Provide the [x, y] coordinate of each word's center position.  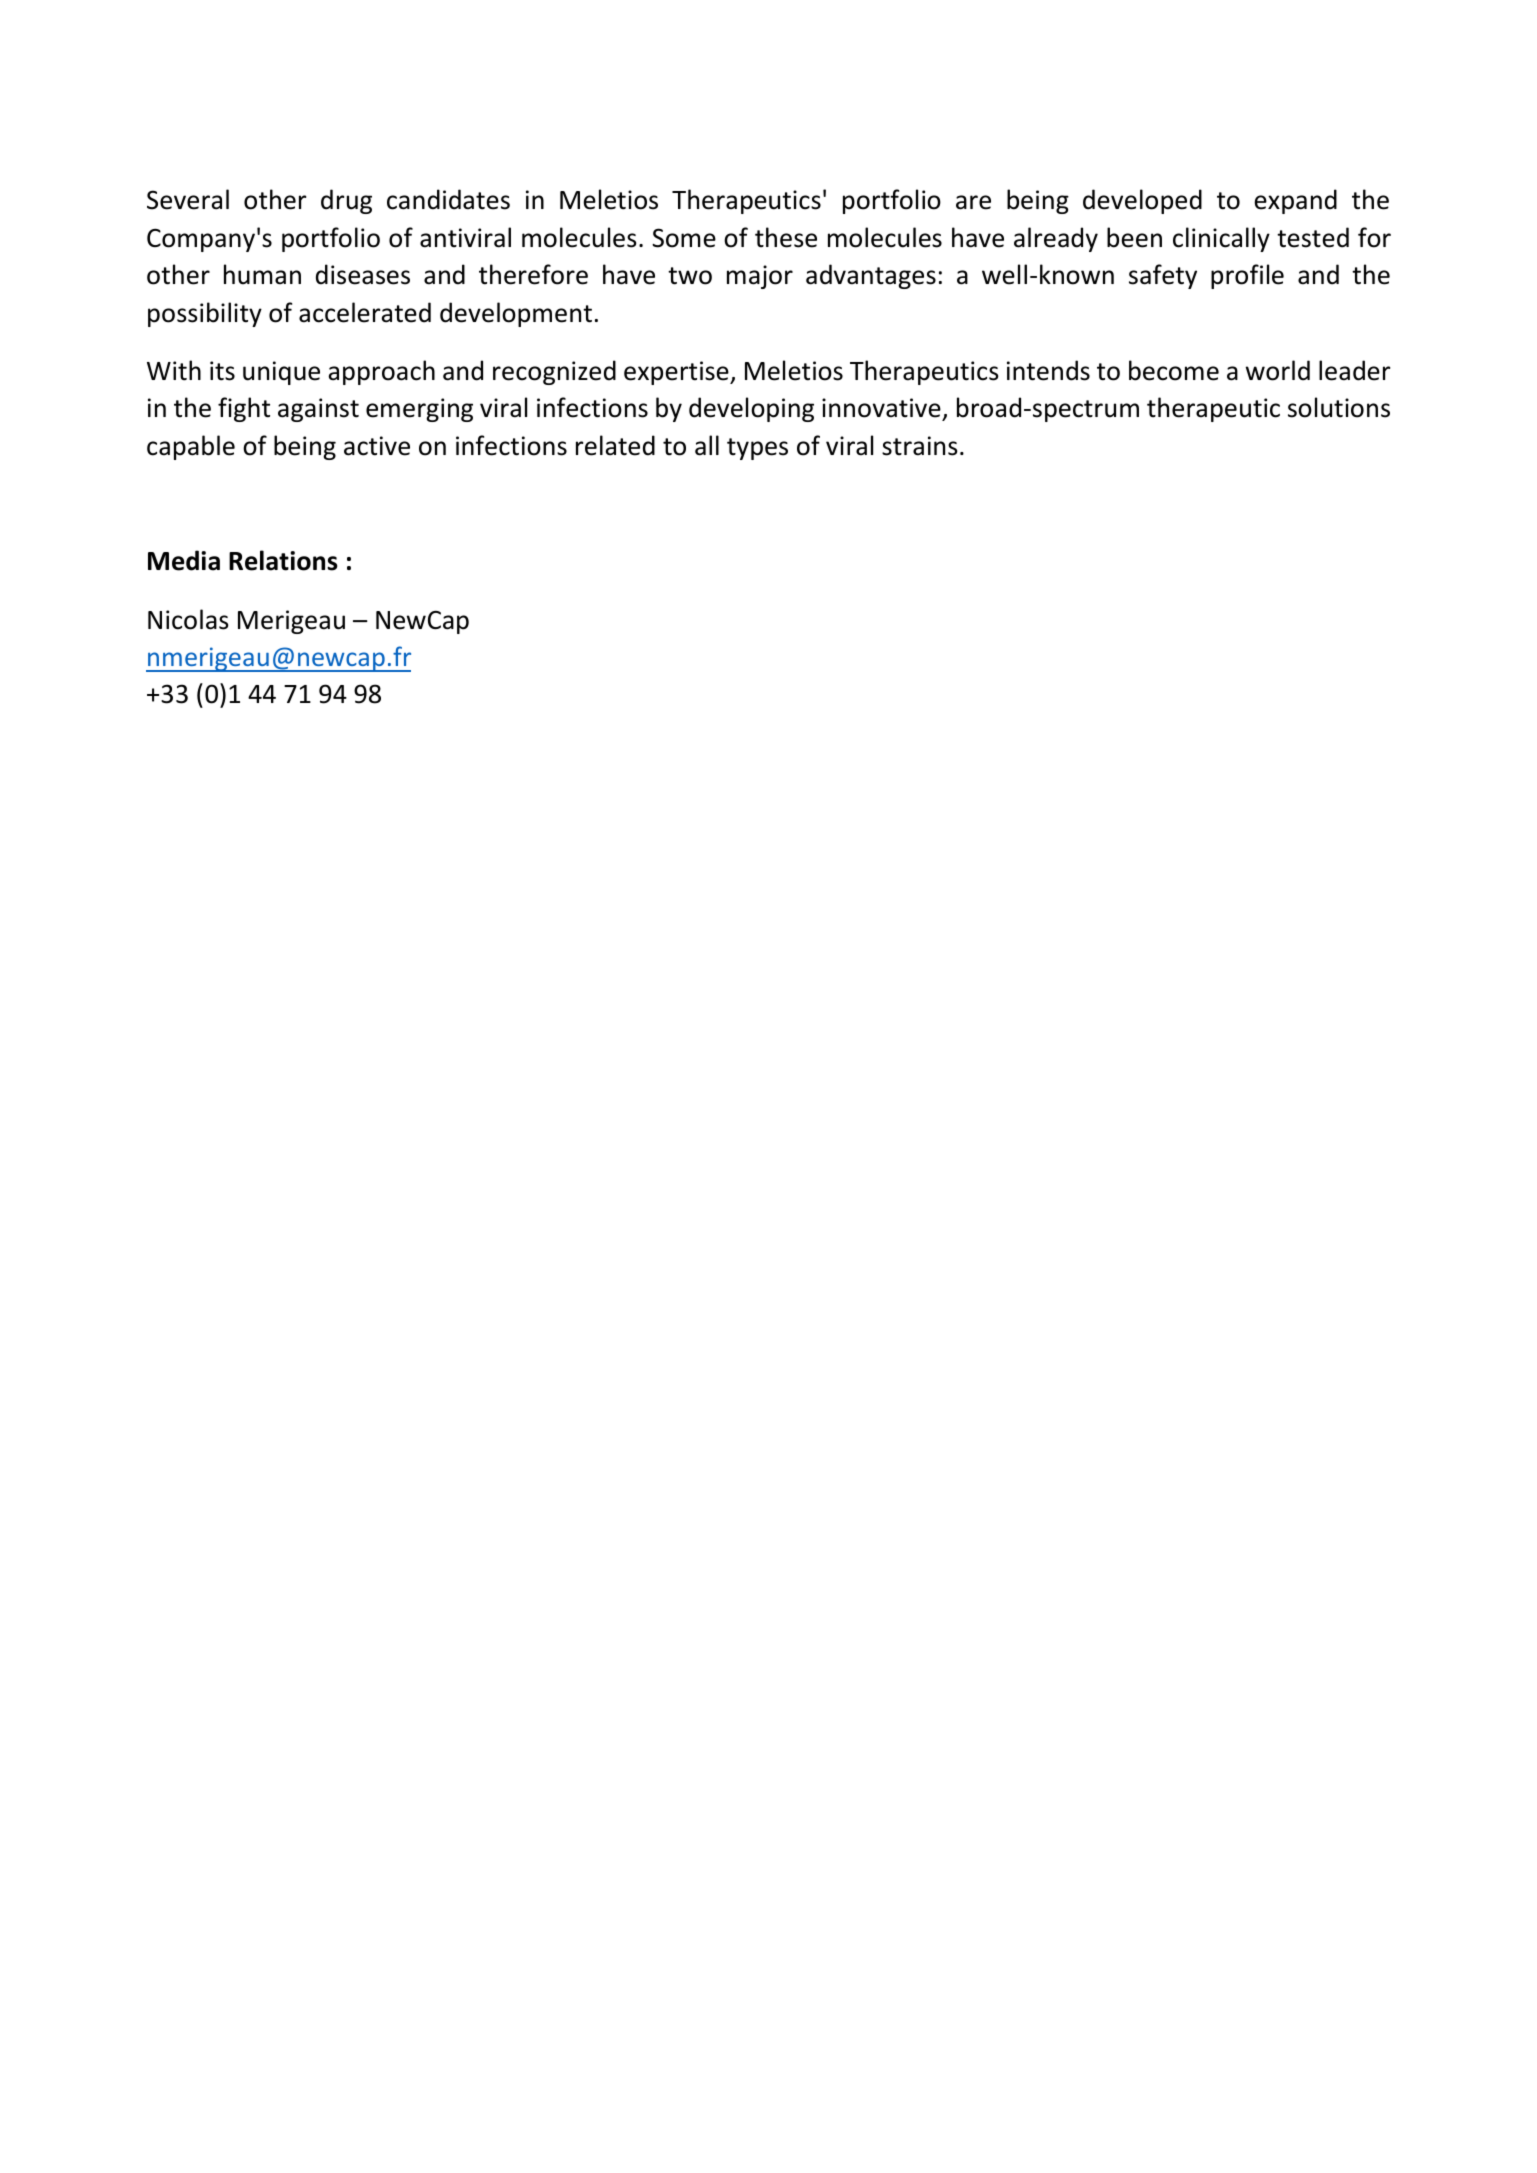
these [786, 237]
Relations [283, 560]
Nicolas [188, 619]
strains [920, 446]
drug [346, 201]
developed [1142, 201]
